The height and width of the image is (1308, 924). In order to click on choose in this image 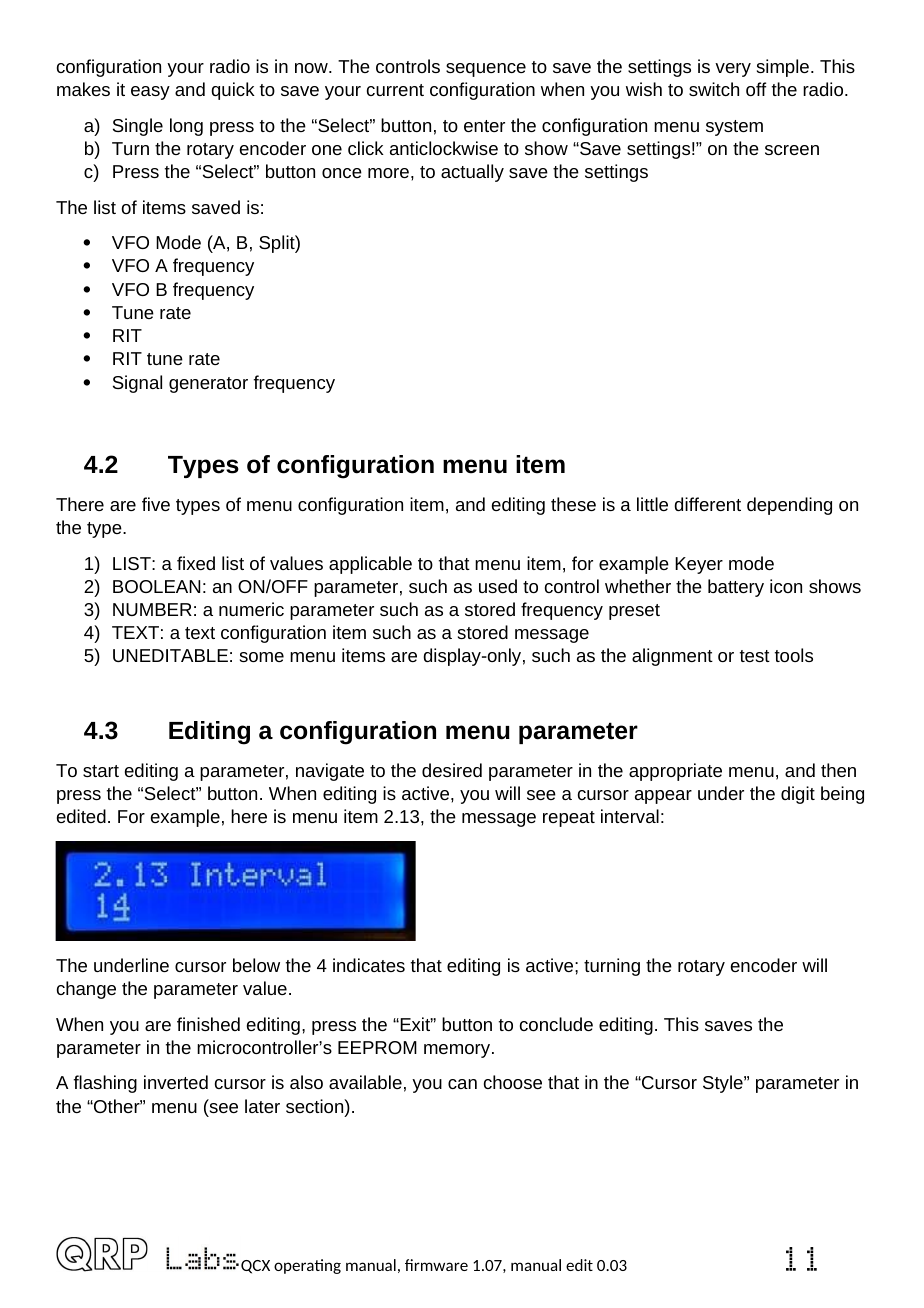, I will do `click(513, 1082)`.
